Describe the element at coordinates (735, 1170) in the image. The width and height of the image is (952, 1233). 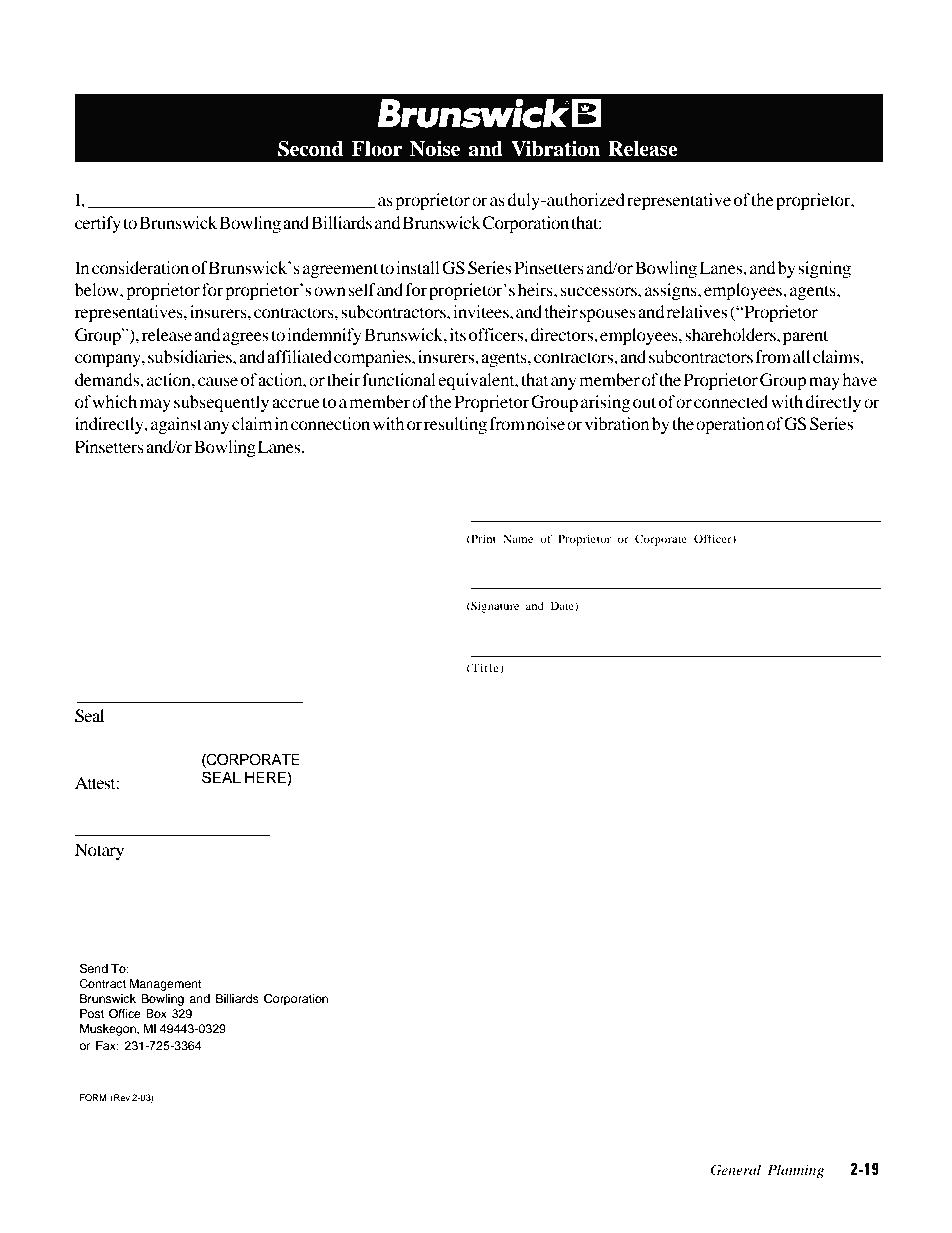
I see `General` at that location.
